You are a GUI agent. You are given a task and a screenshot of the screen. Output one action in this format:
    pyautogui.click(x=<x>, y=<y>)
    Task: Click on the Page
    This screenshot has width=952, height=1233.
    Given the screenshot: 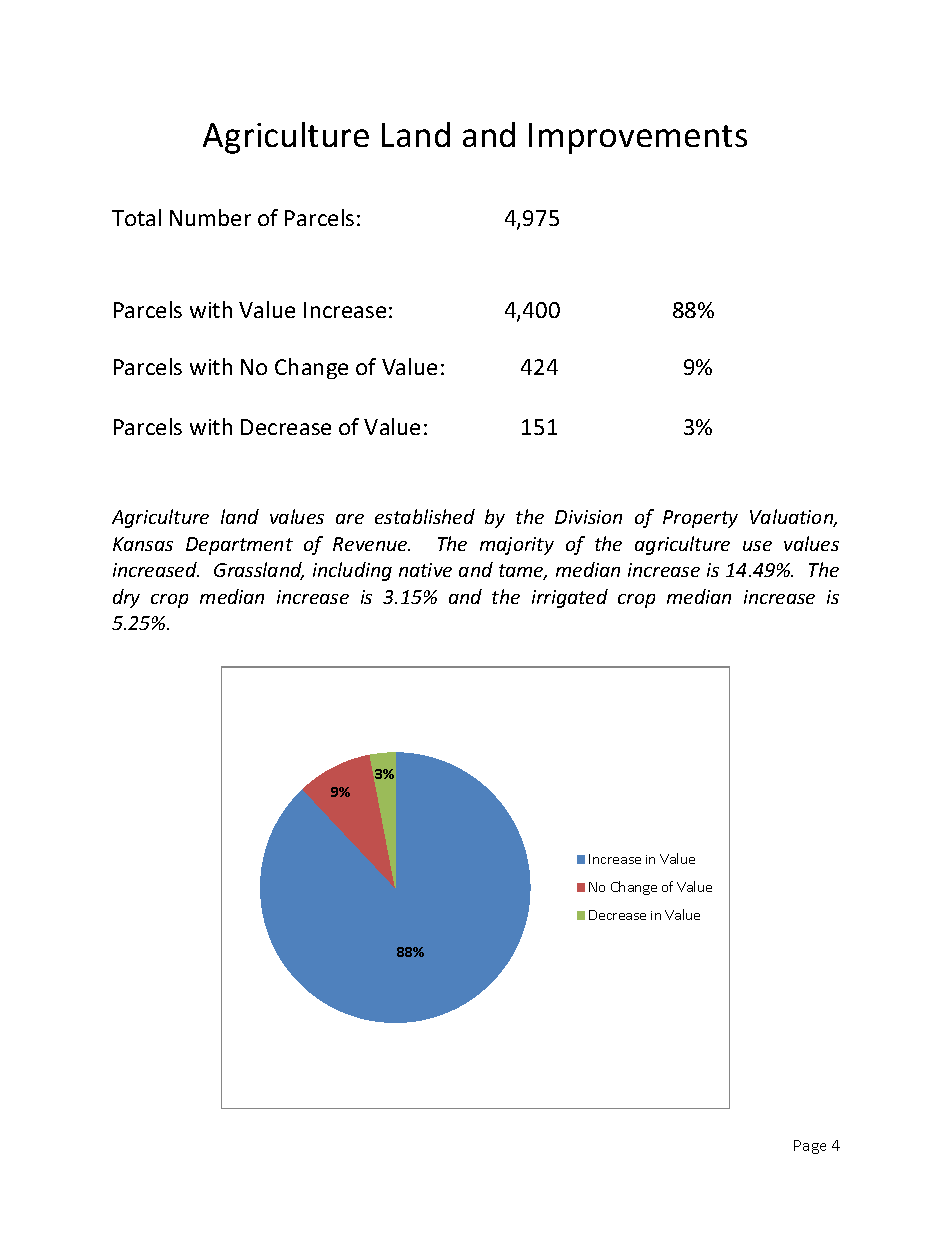 What is the action you would take?
    pyautogui.click(x=810, y=1147)
